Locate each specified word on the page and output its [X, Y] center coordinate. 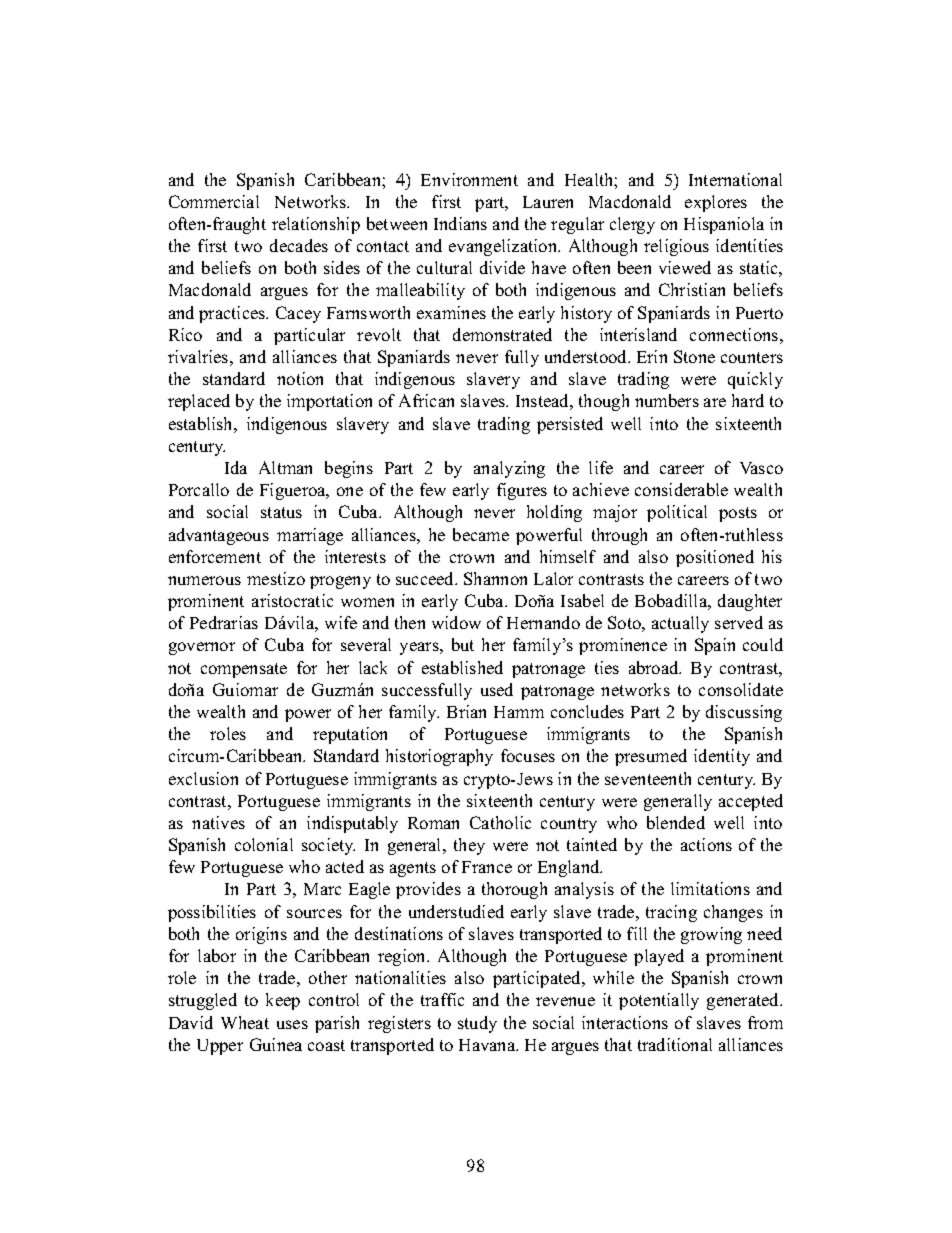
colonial [264, 844]
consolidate [741, 689]
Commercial [214, 201]
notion [300, 378]
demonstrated [502, 334]
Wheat [245, 1022]
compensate [244, 670]
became [481, 534]
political [677, 513]
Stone [694, 356]
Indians [460, 223]
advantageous [219, 536]
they [469, 846]
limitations [710, 888]
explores [716, 203]
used [497, 689]
